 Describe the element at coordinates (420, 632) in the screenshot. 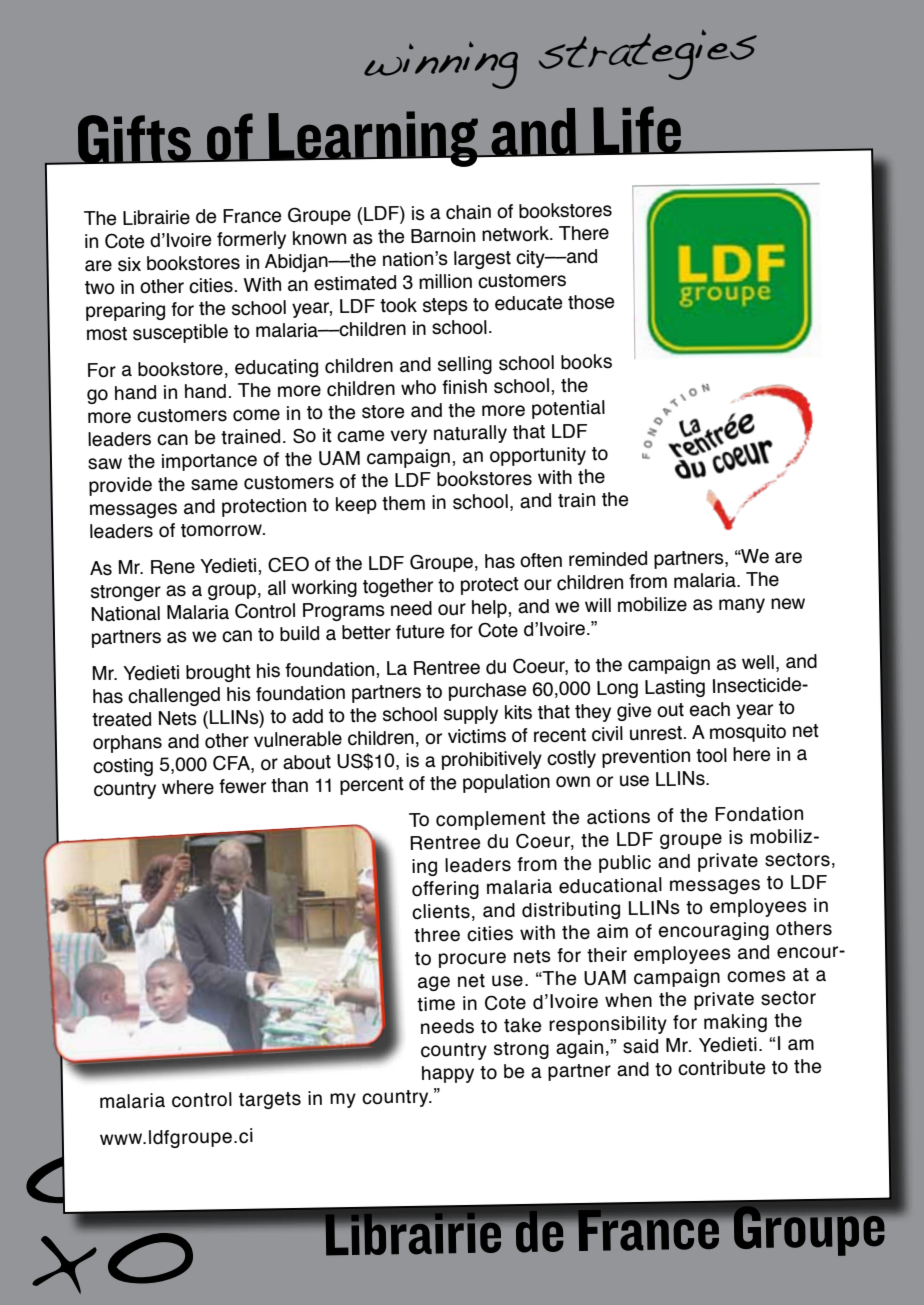

I see `future` at that location.
